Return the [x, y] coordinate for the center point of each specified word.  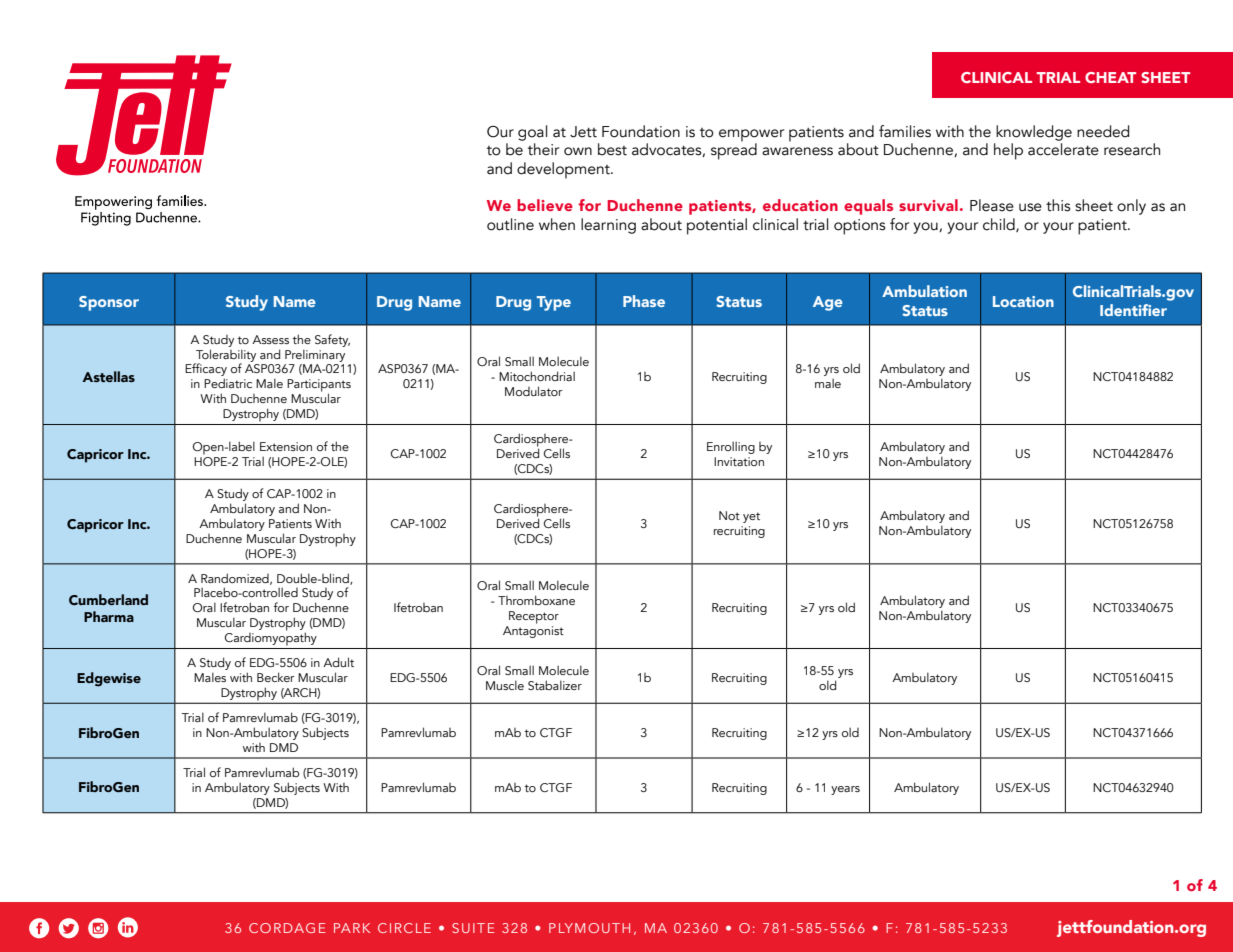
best [612, 149]
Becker [276, 677]
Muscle [505, 685]
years [845, 790]
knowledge [1034, 133]
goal [532, 133]
